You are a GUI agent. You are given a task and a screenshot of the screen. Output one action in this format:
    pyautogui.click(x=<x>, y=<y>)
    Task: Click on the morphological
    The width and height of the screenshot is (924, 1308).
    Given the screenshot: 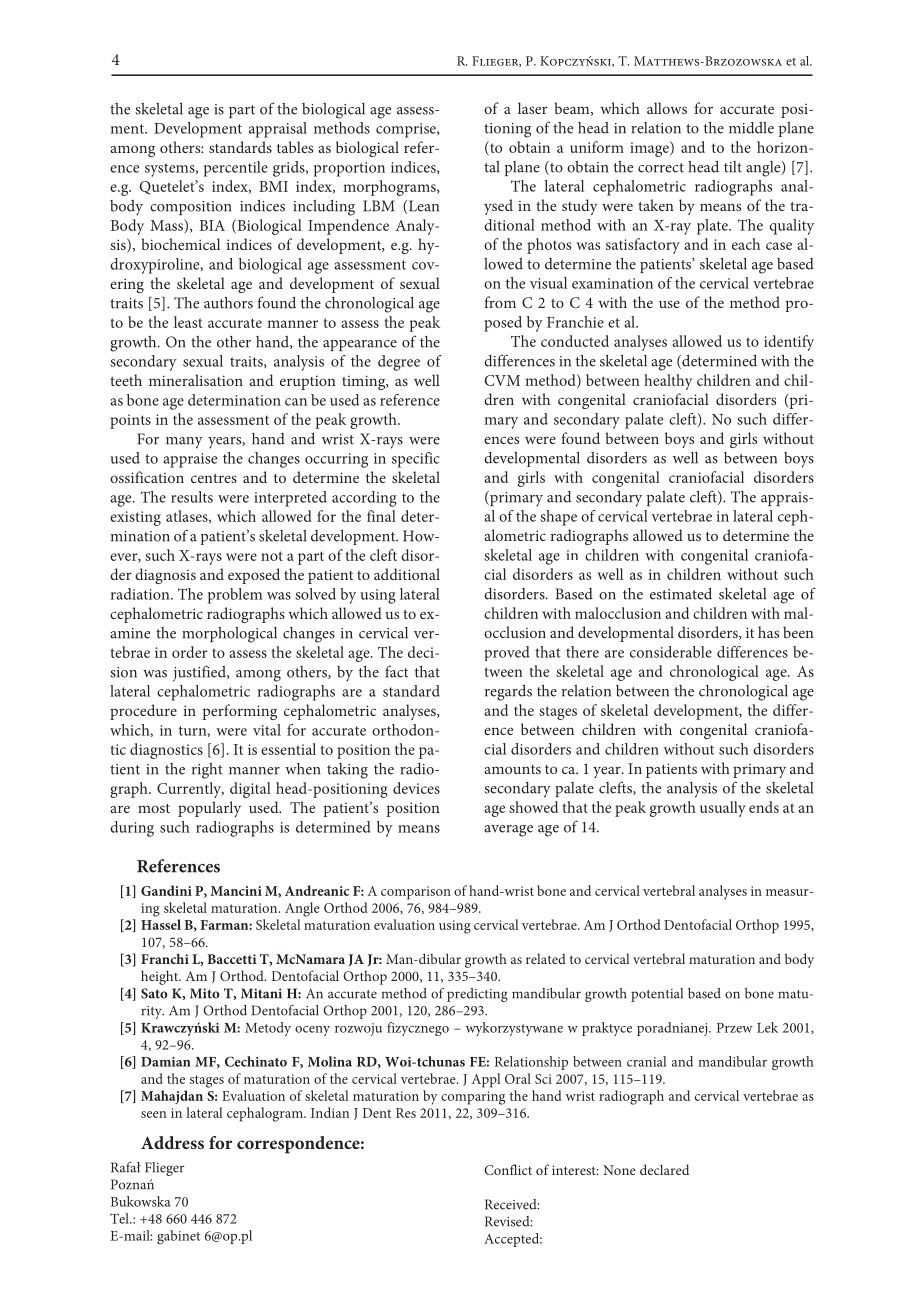 What is the action you would take?
    pyautogui.click(x=229, y=635)
